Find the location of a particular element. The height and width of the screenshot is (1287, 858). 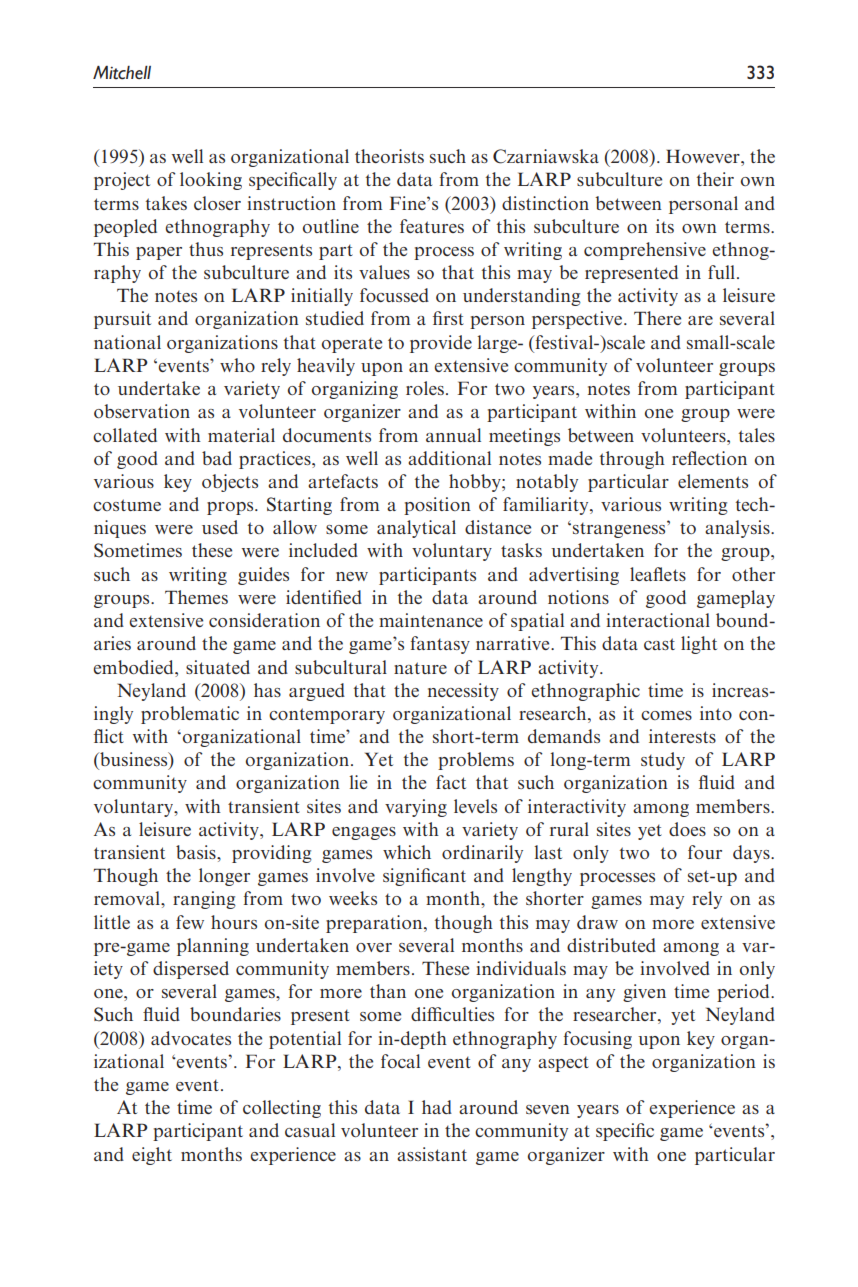

had is located at coordinates (437, 1107).
